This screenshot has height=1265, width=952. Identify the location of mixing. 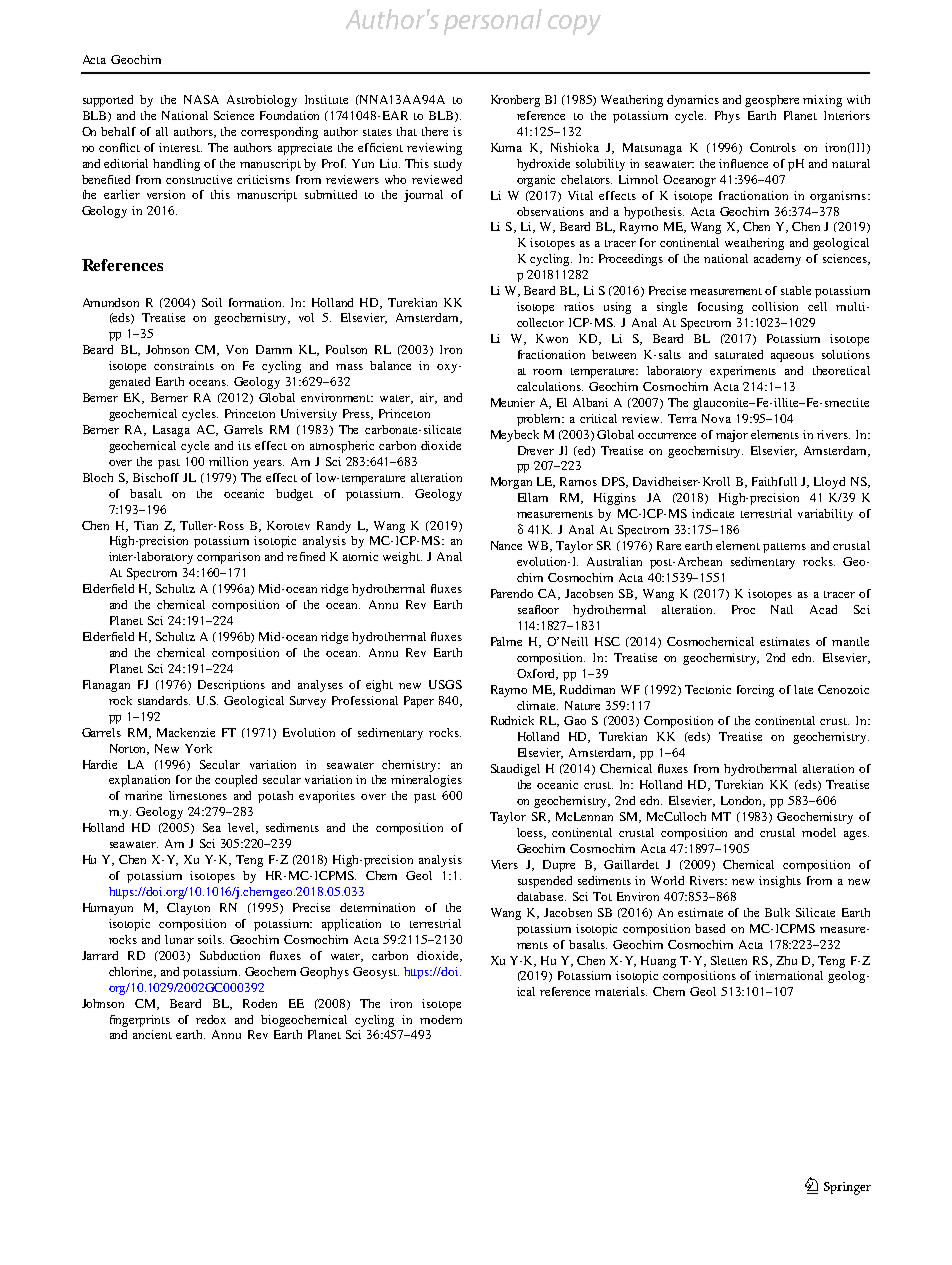
(822, 101).
